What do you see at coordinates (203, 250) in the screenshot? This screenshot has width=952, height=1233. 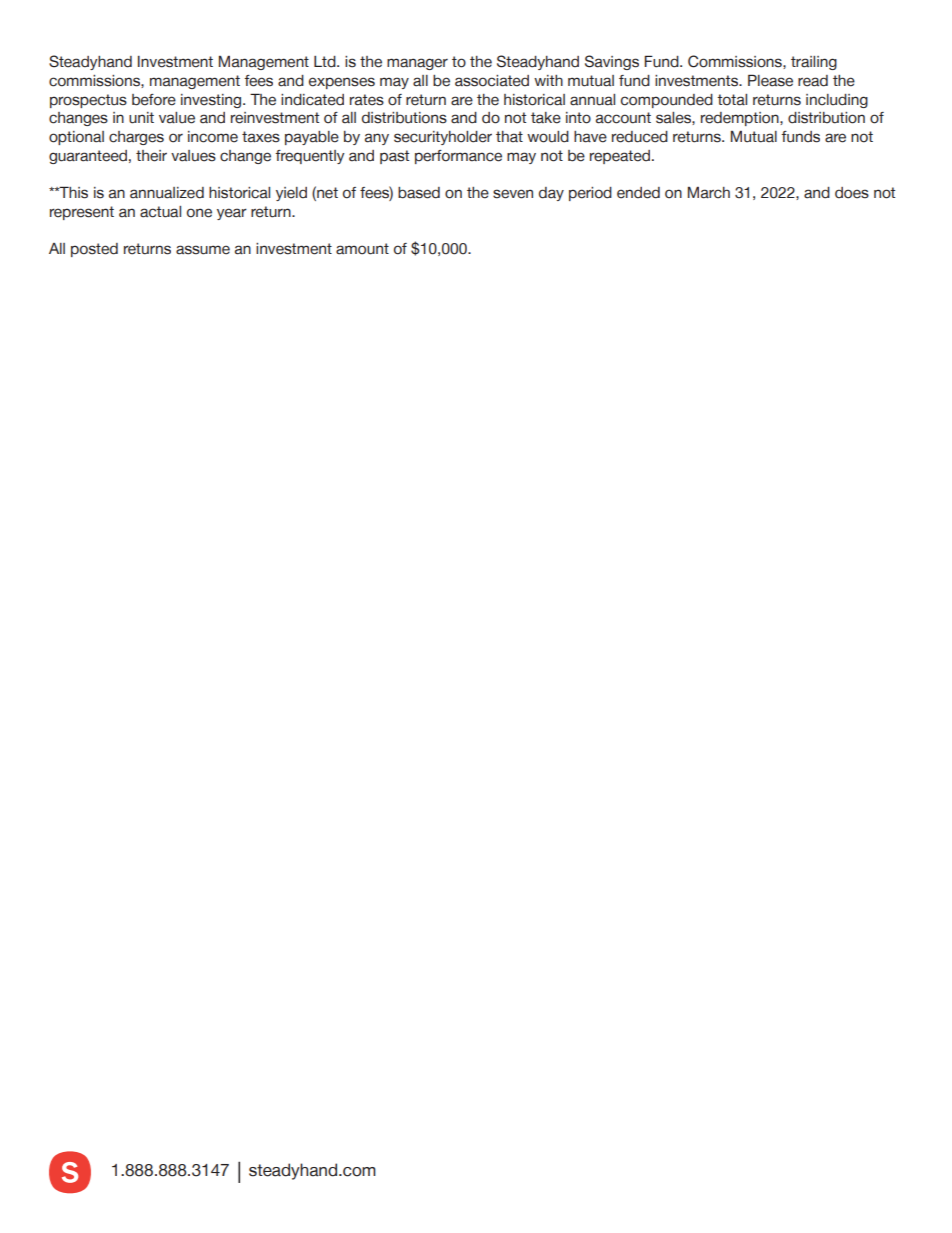 I see `assume` at bounding box center [203, 250].
